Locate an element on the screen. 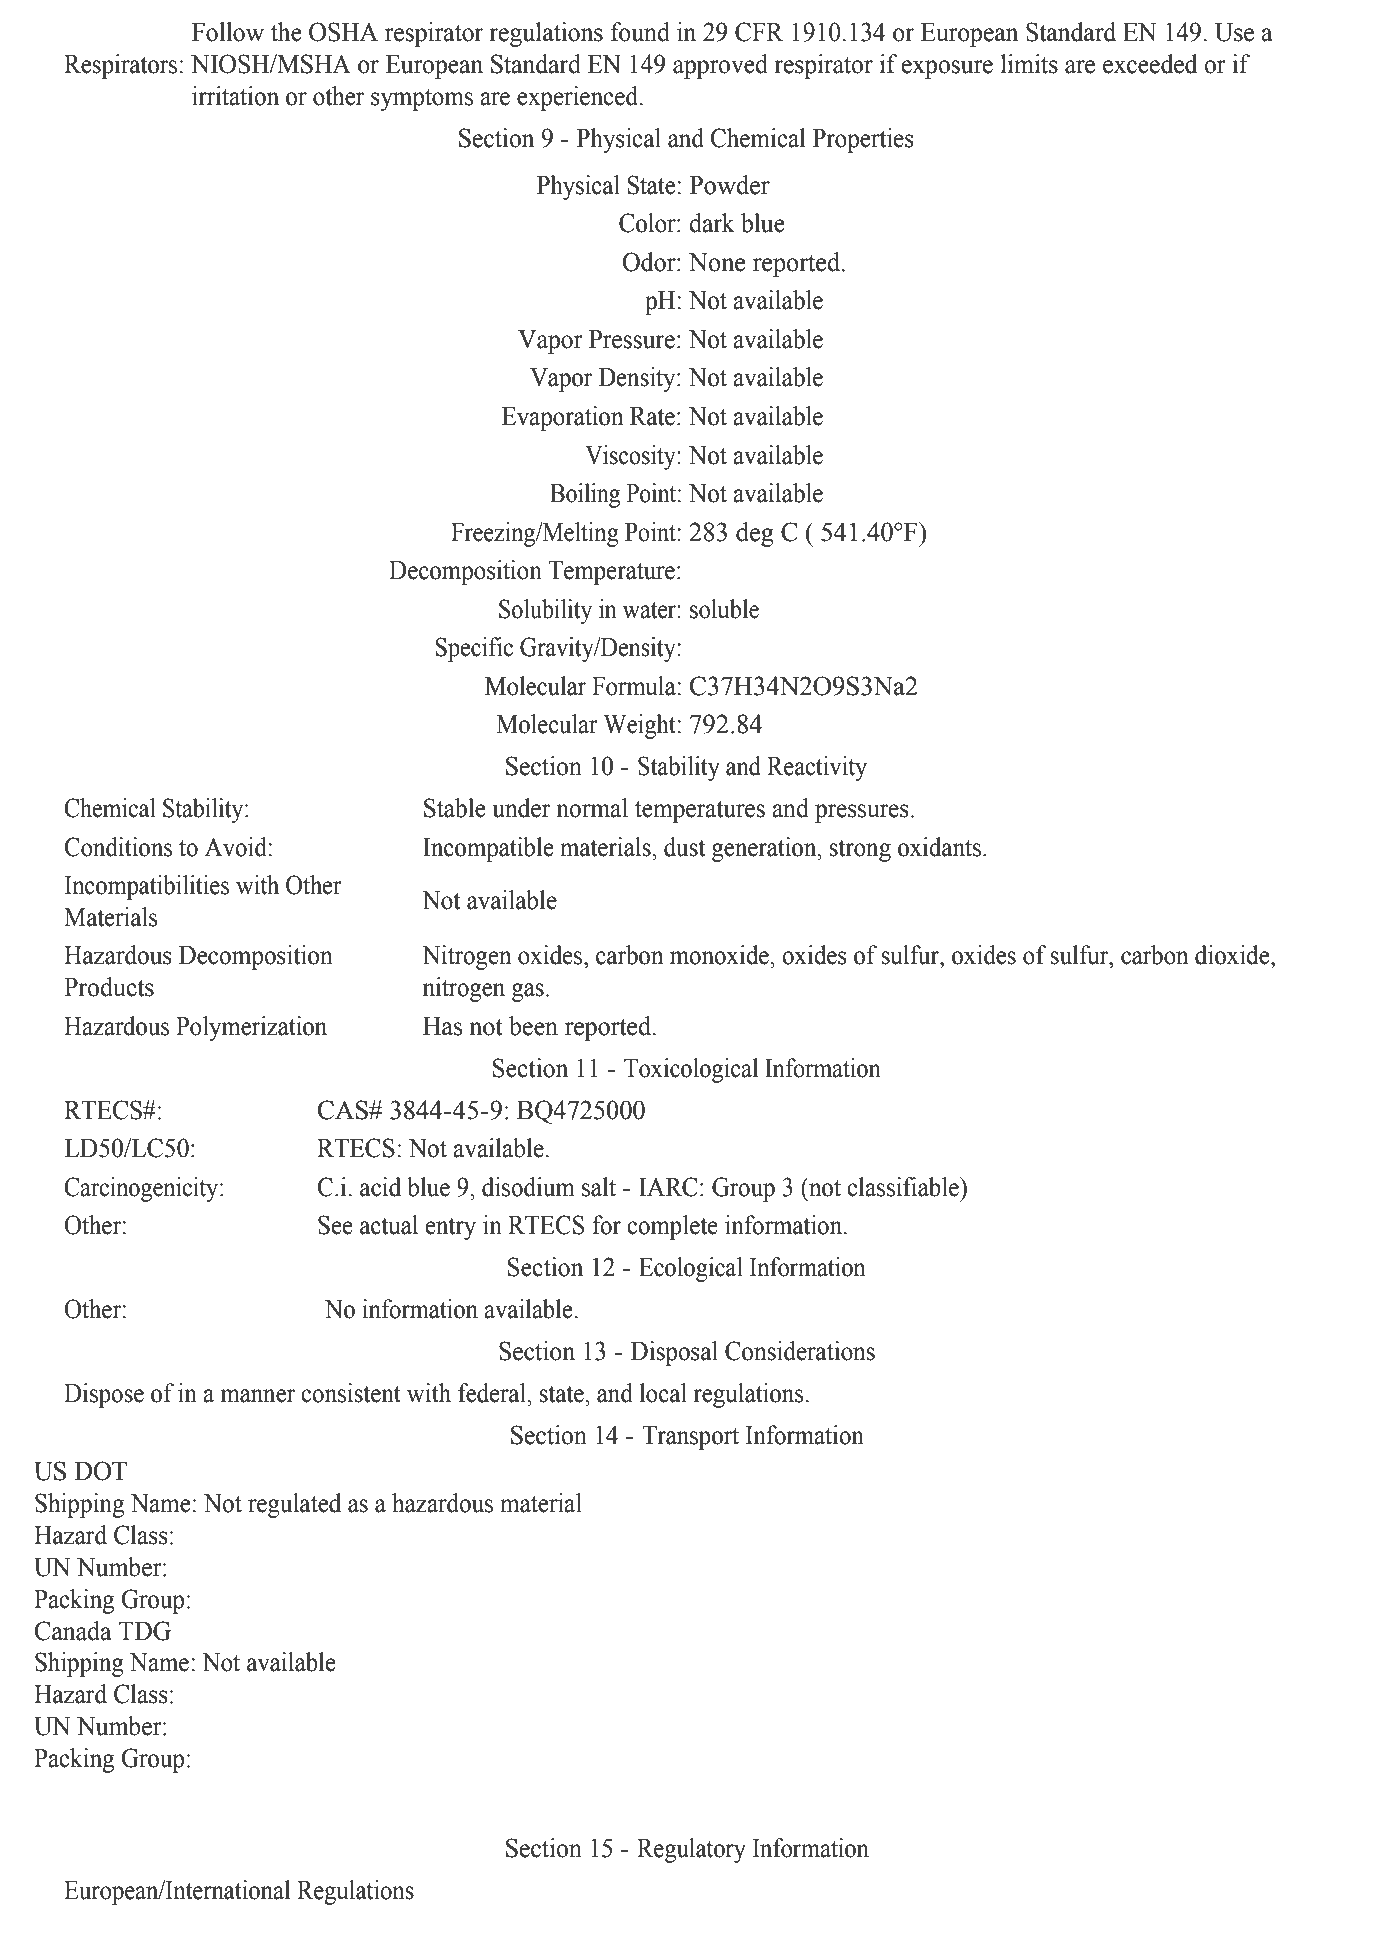 Image resolution: width=1374 pixels, height=1944 pixels. Boiling is located at coordinates (585, 495).
